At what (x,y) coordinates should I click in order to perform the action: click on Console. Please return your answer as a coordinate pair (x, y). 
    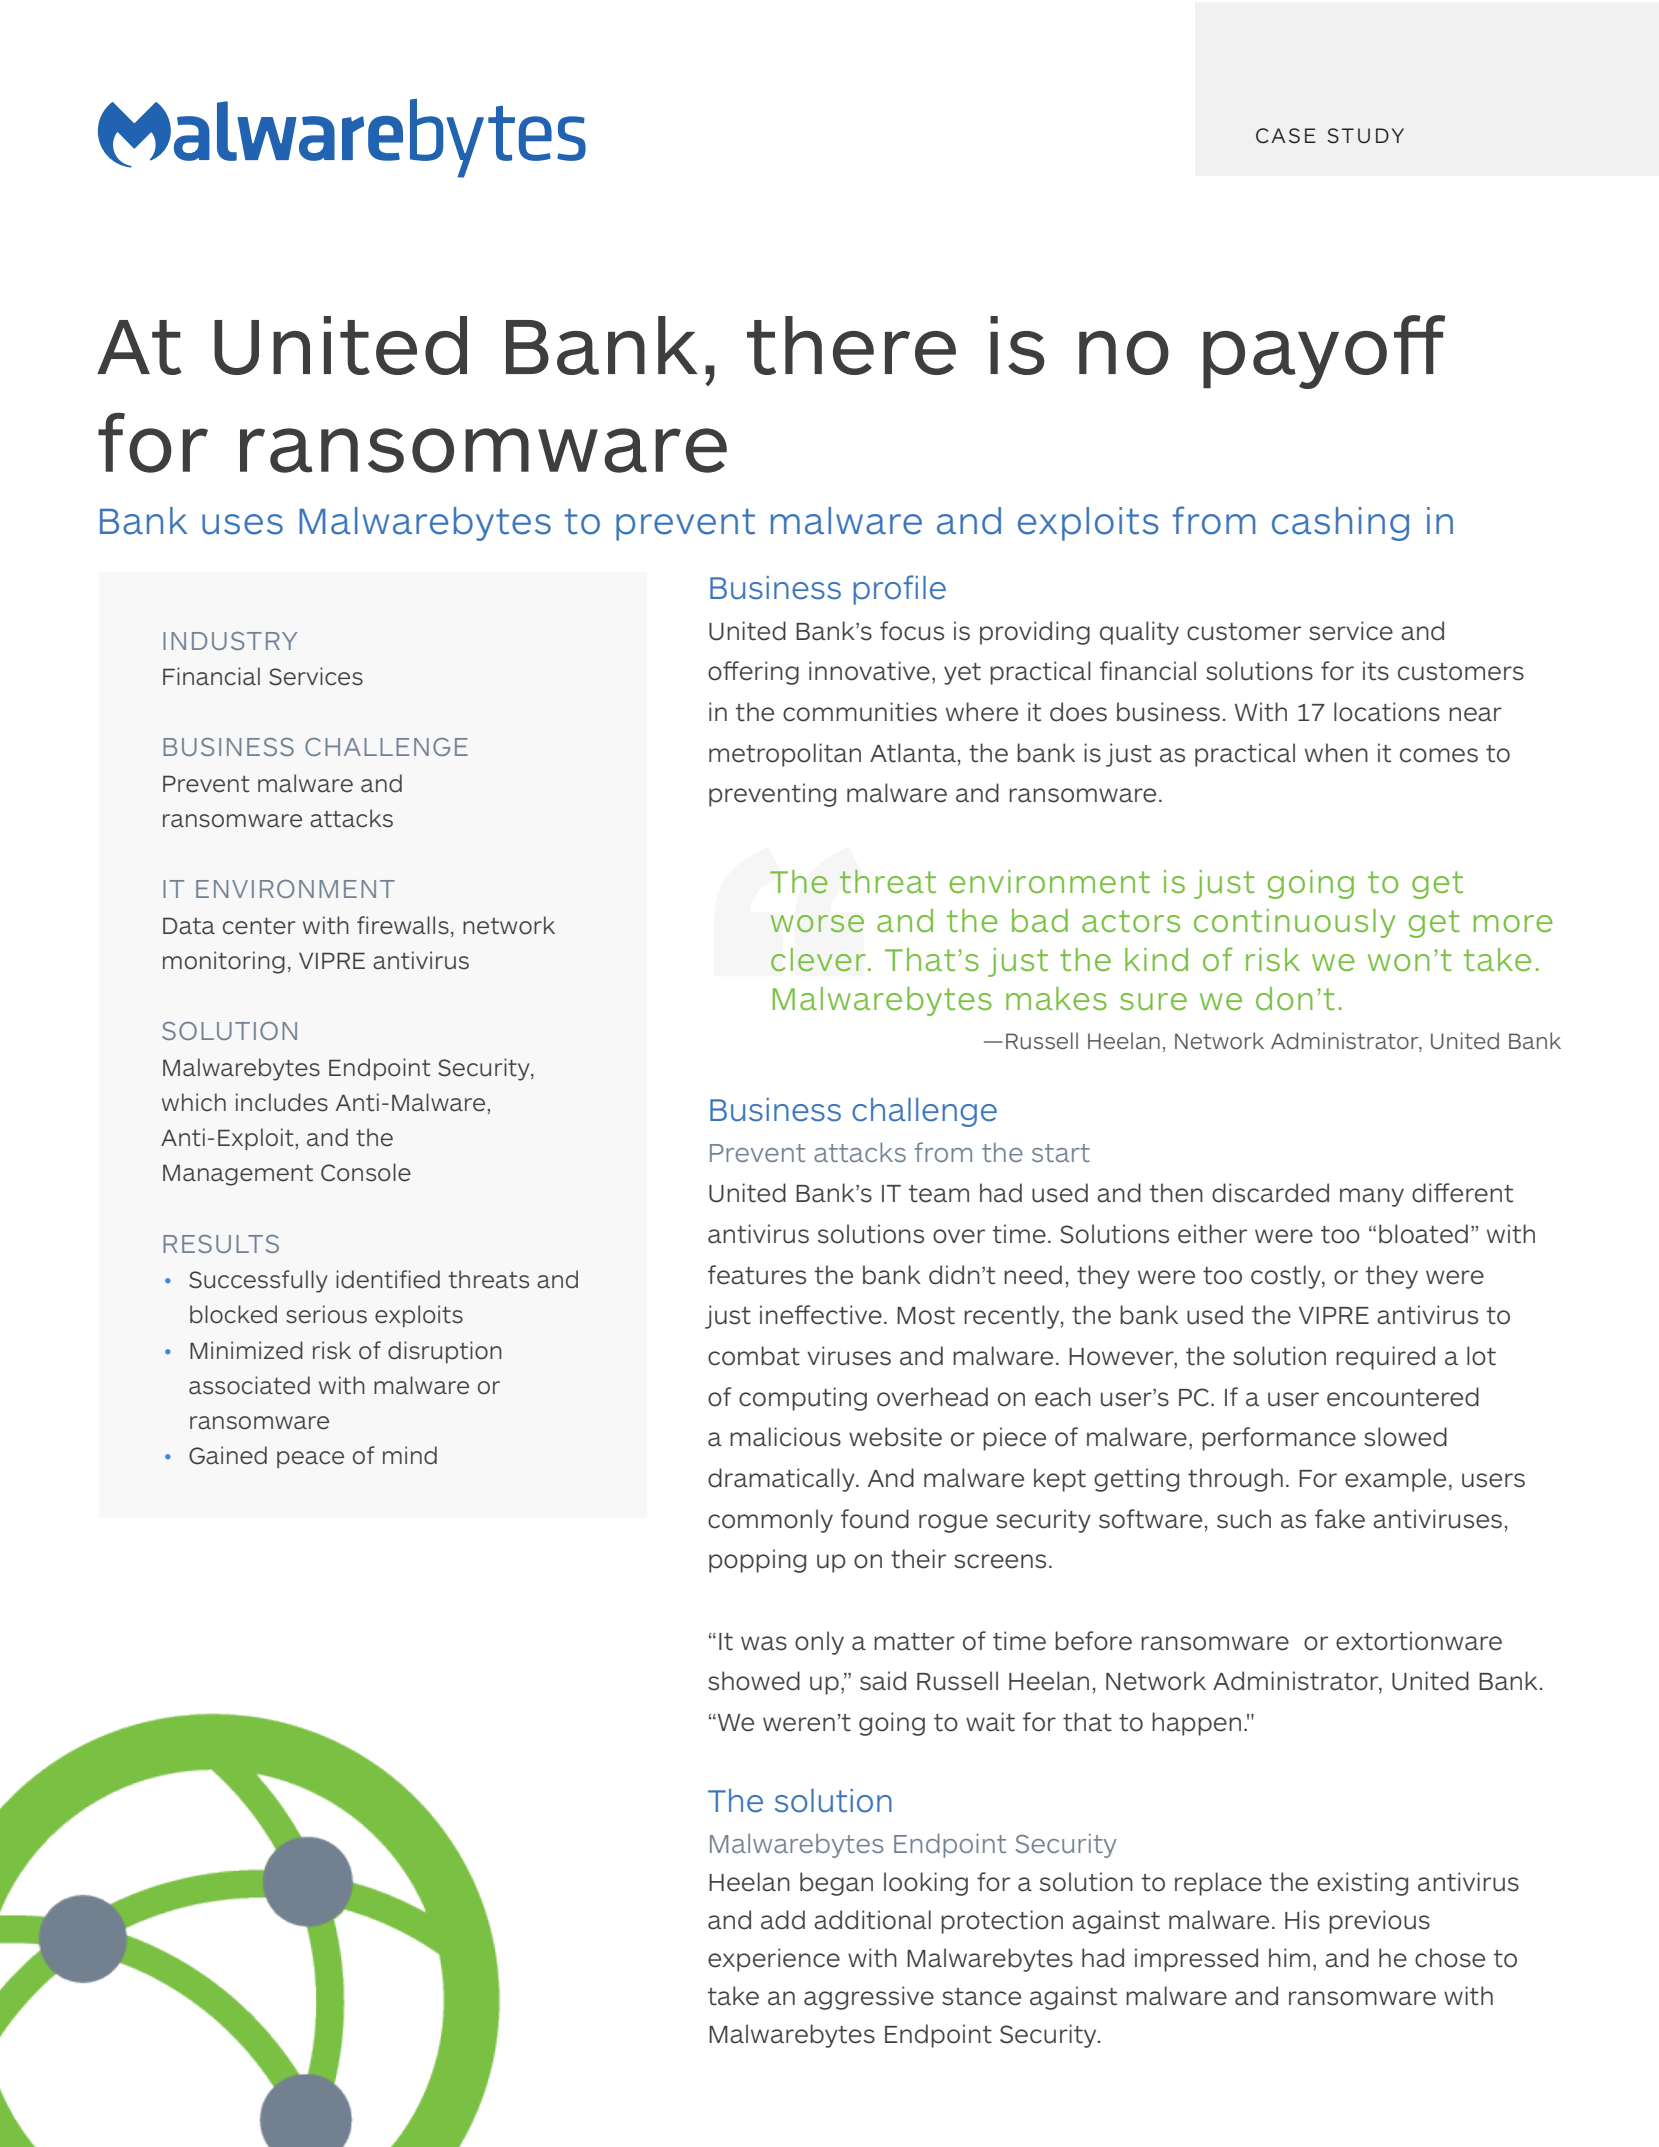
    Looking at the image, I should click on (366, 1172).
